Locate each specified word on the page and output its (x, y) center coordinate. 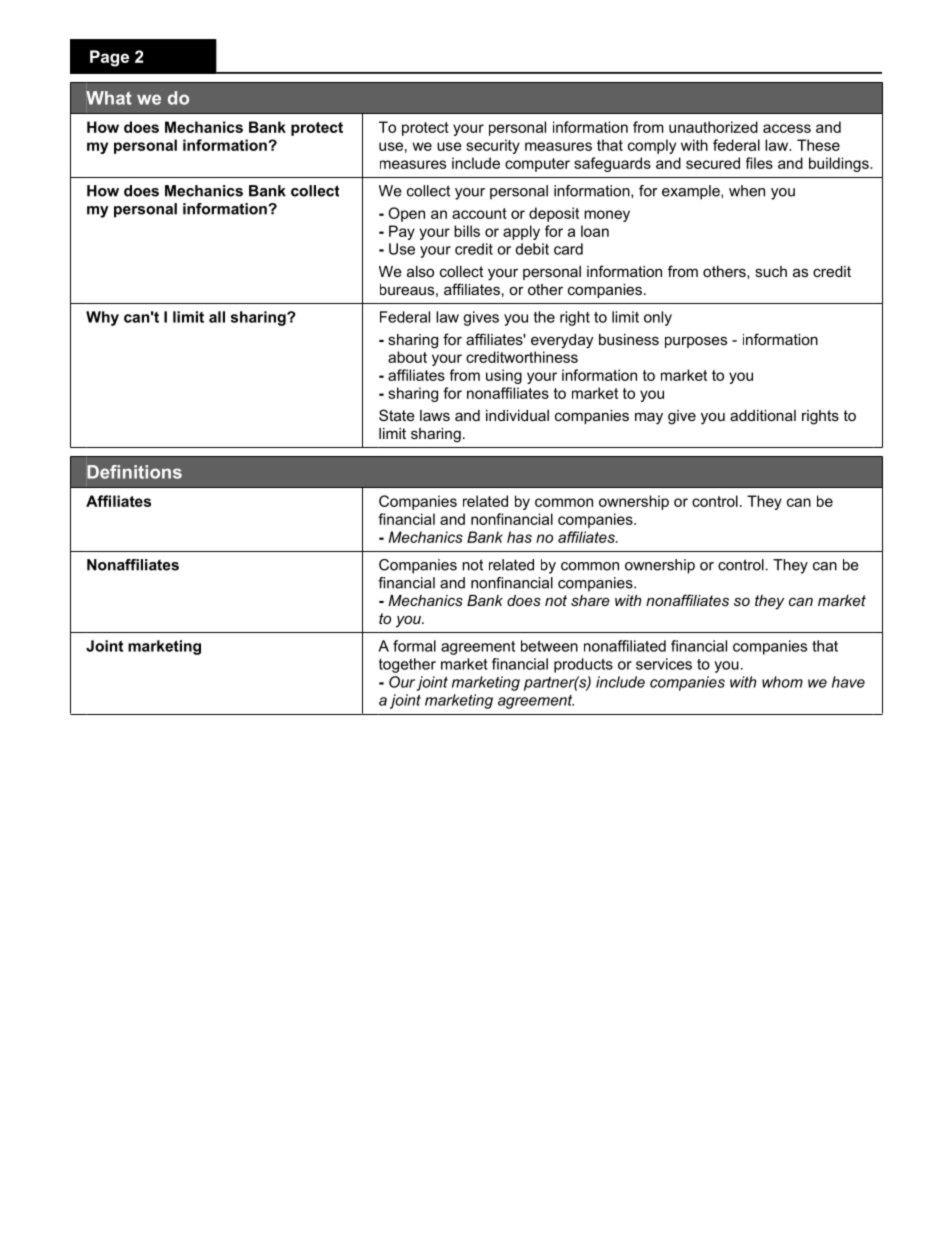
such (771, 271)
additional (763, 415)
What (109, 98)
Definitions (134, 472)
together (407, 665)
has (519, 537)
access (787, 128)
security (493, 146)
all (217, 317)
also (420, 271)
